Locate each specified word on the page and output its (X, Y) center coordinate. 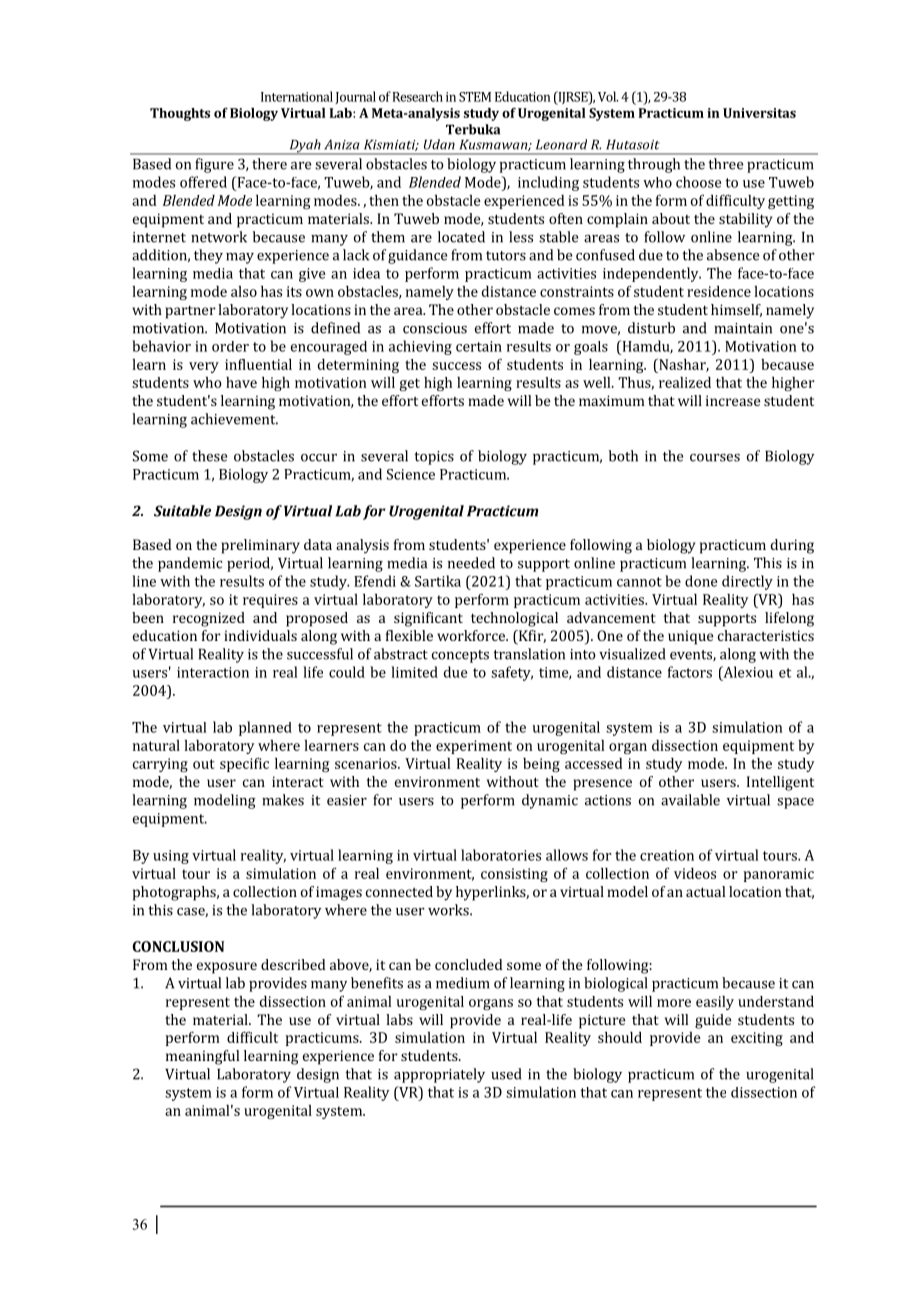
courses (715, 458)
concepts (460, 656)
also (244, 291)
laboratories (501, 855)
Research (418, 96)
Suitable (182, 511)
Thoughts (180, 114)
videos (695, 873)
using (171, 857)
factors (690, 672)
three (725, 164)
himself (736, 310)
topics (434, 458)
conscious (435, 328)
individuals (260, 635)
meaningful (202, 1057)
